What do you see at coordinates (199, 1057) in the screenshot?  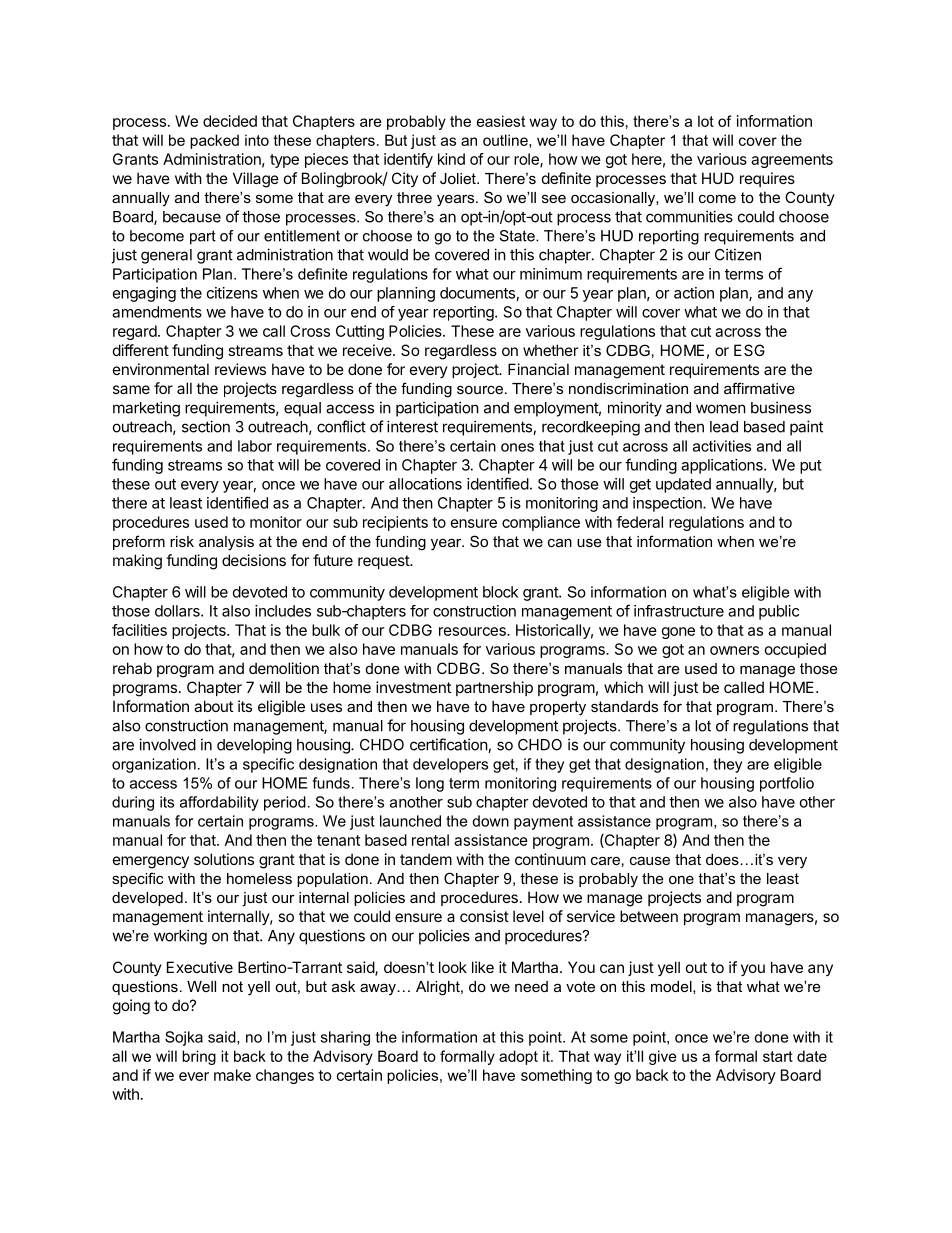 I see `bring` at bounding box center [199, 1057].
